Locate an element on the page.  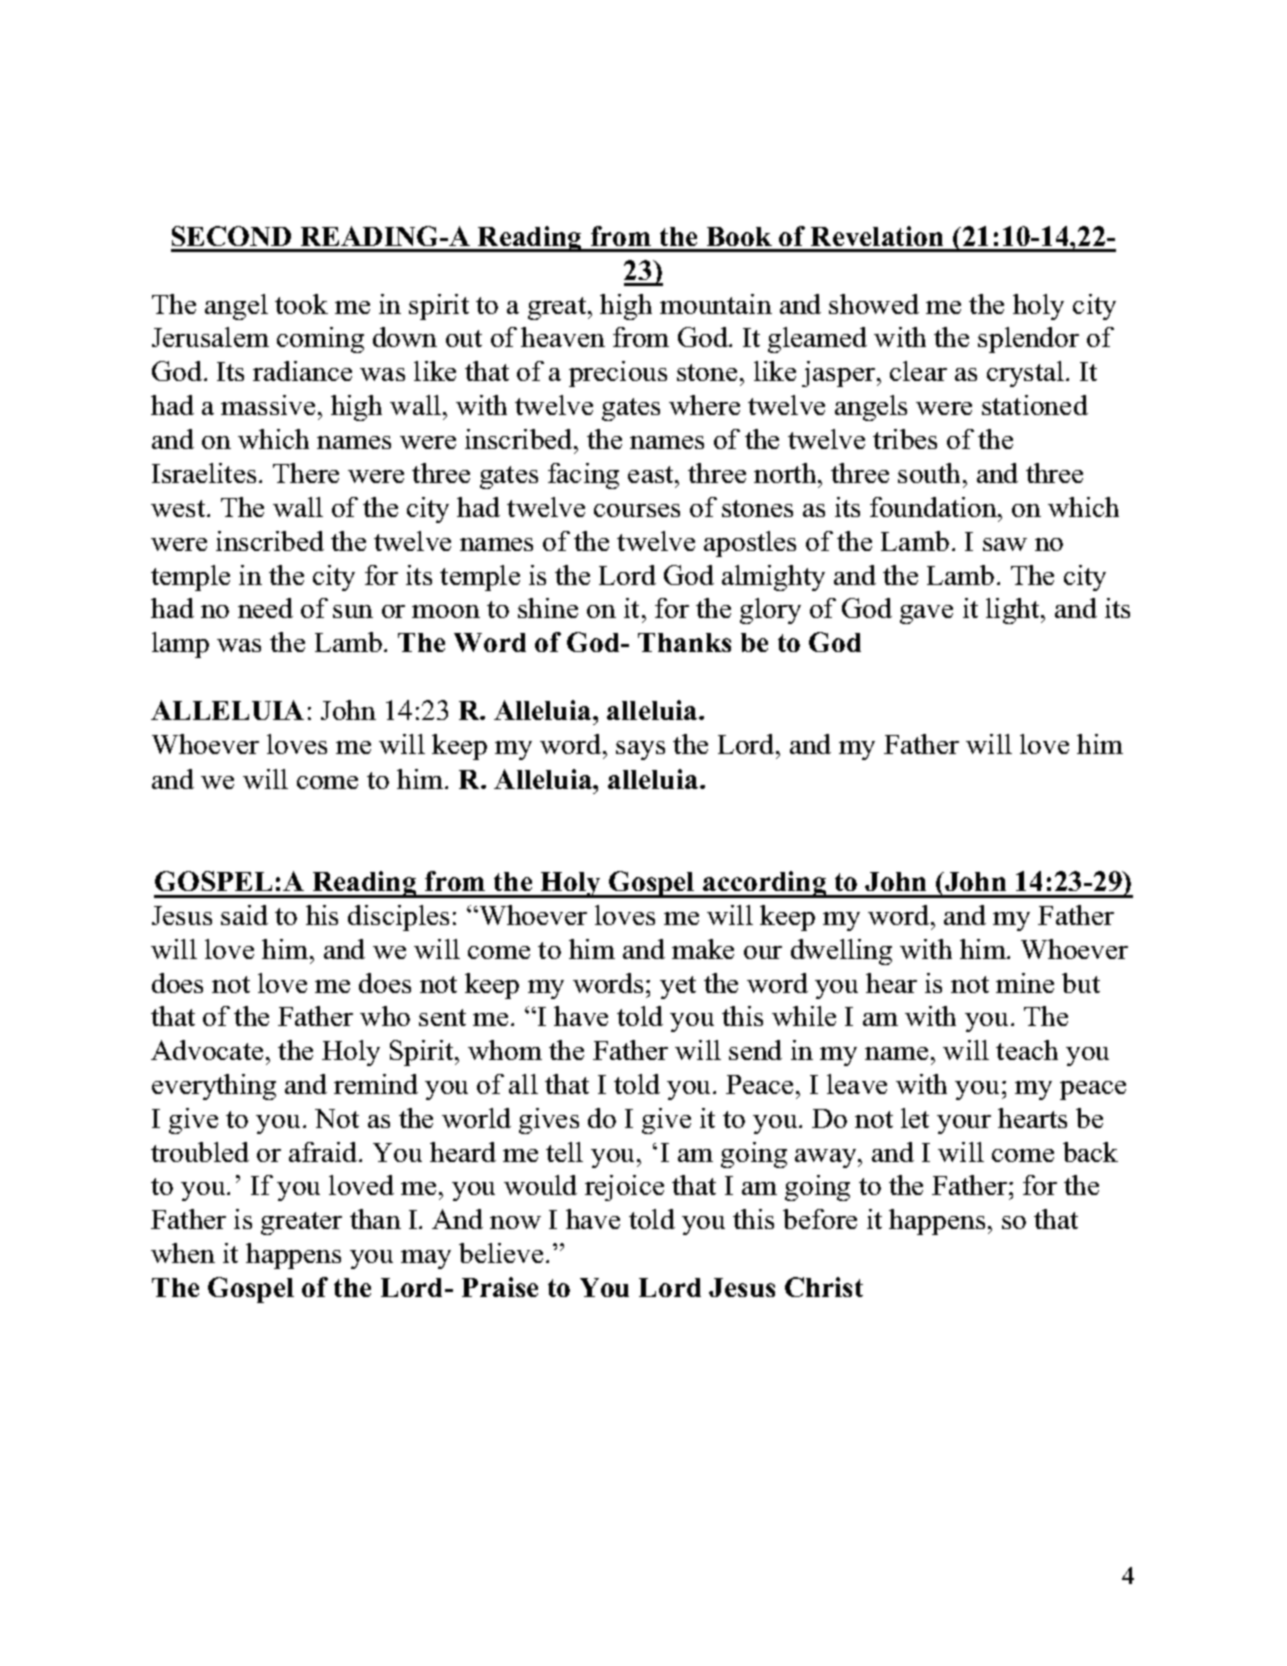
said is located at coordinates (244, 915).
